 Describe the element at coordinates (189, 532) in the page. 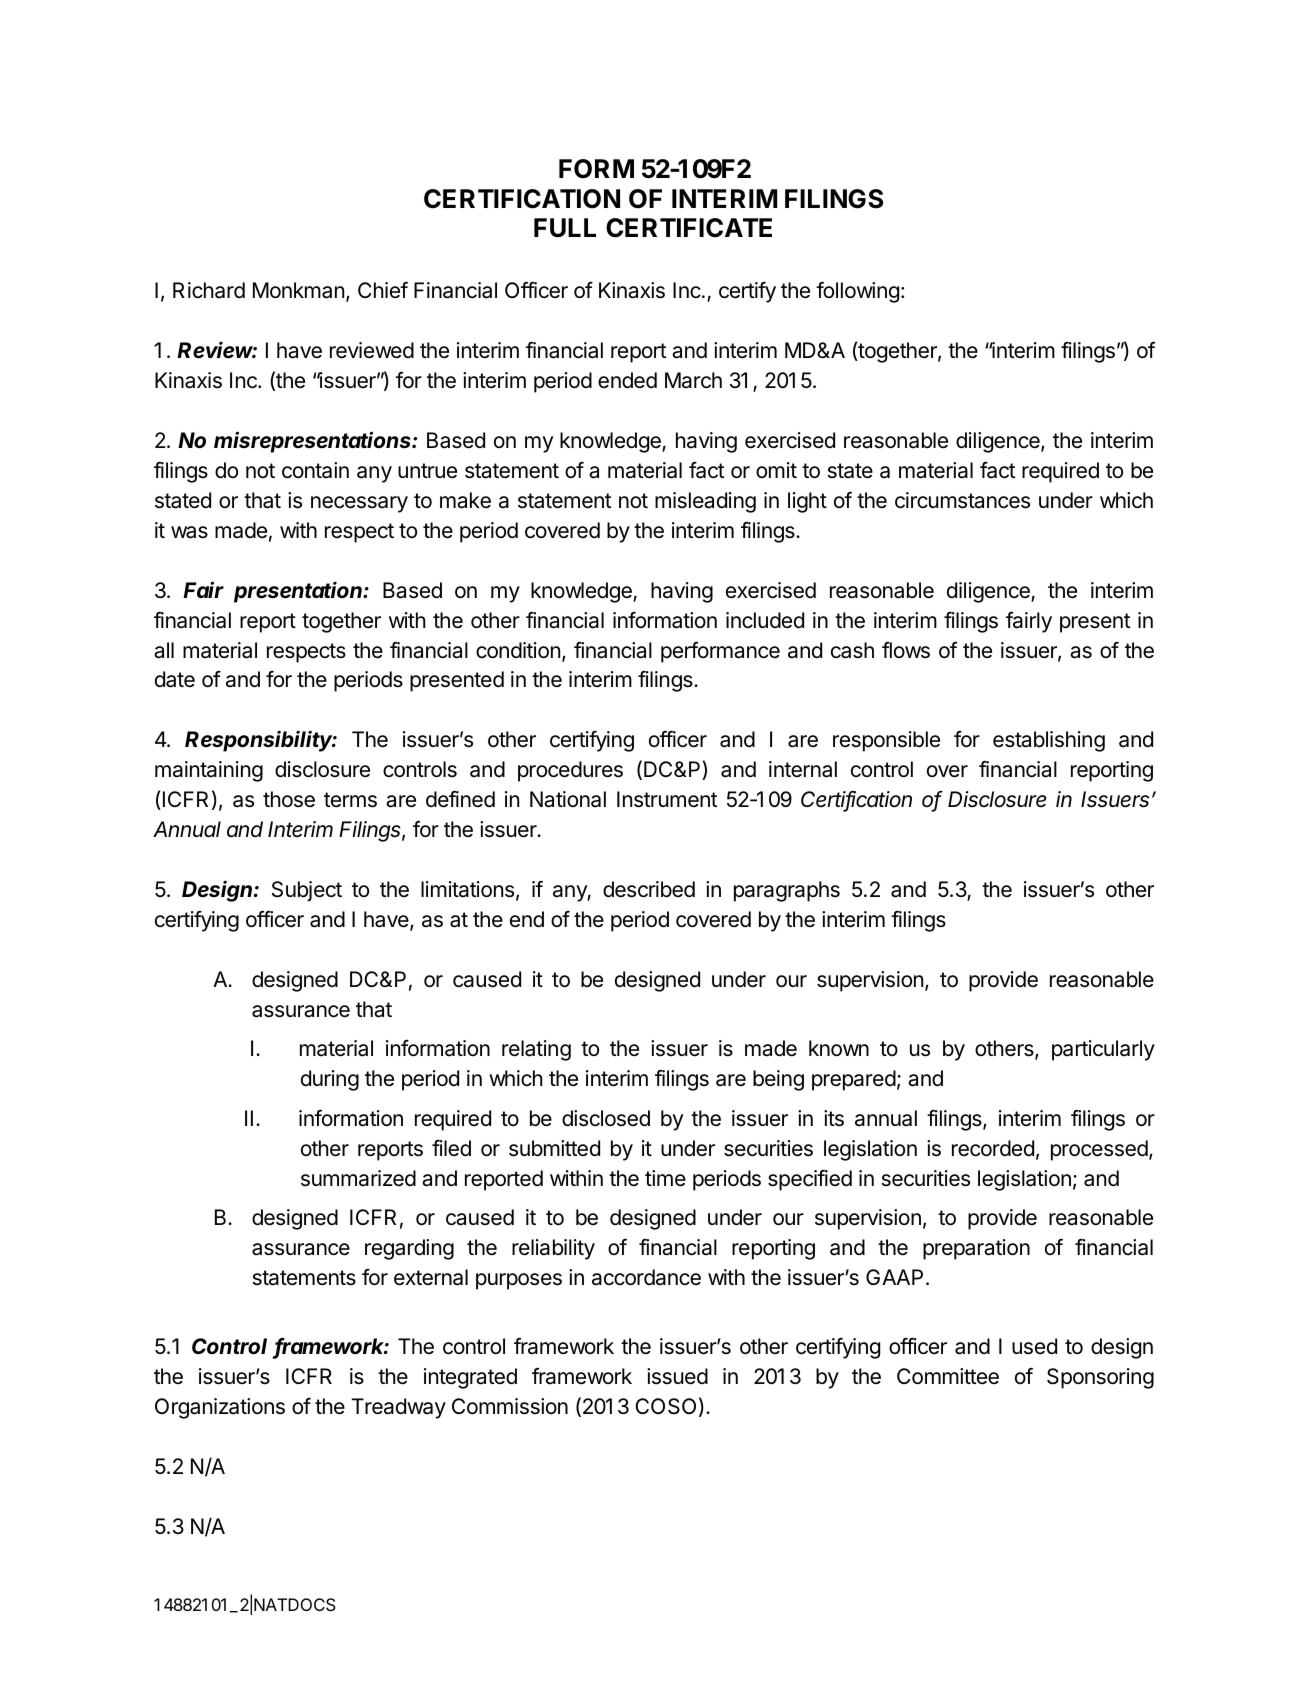

I see `was` at that location.
